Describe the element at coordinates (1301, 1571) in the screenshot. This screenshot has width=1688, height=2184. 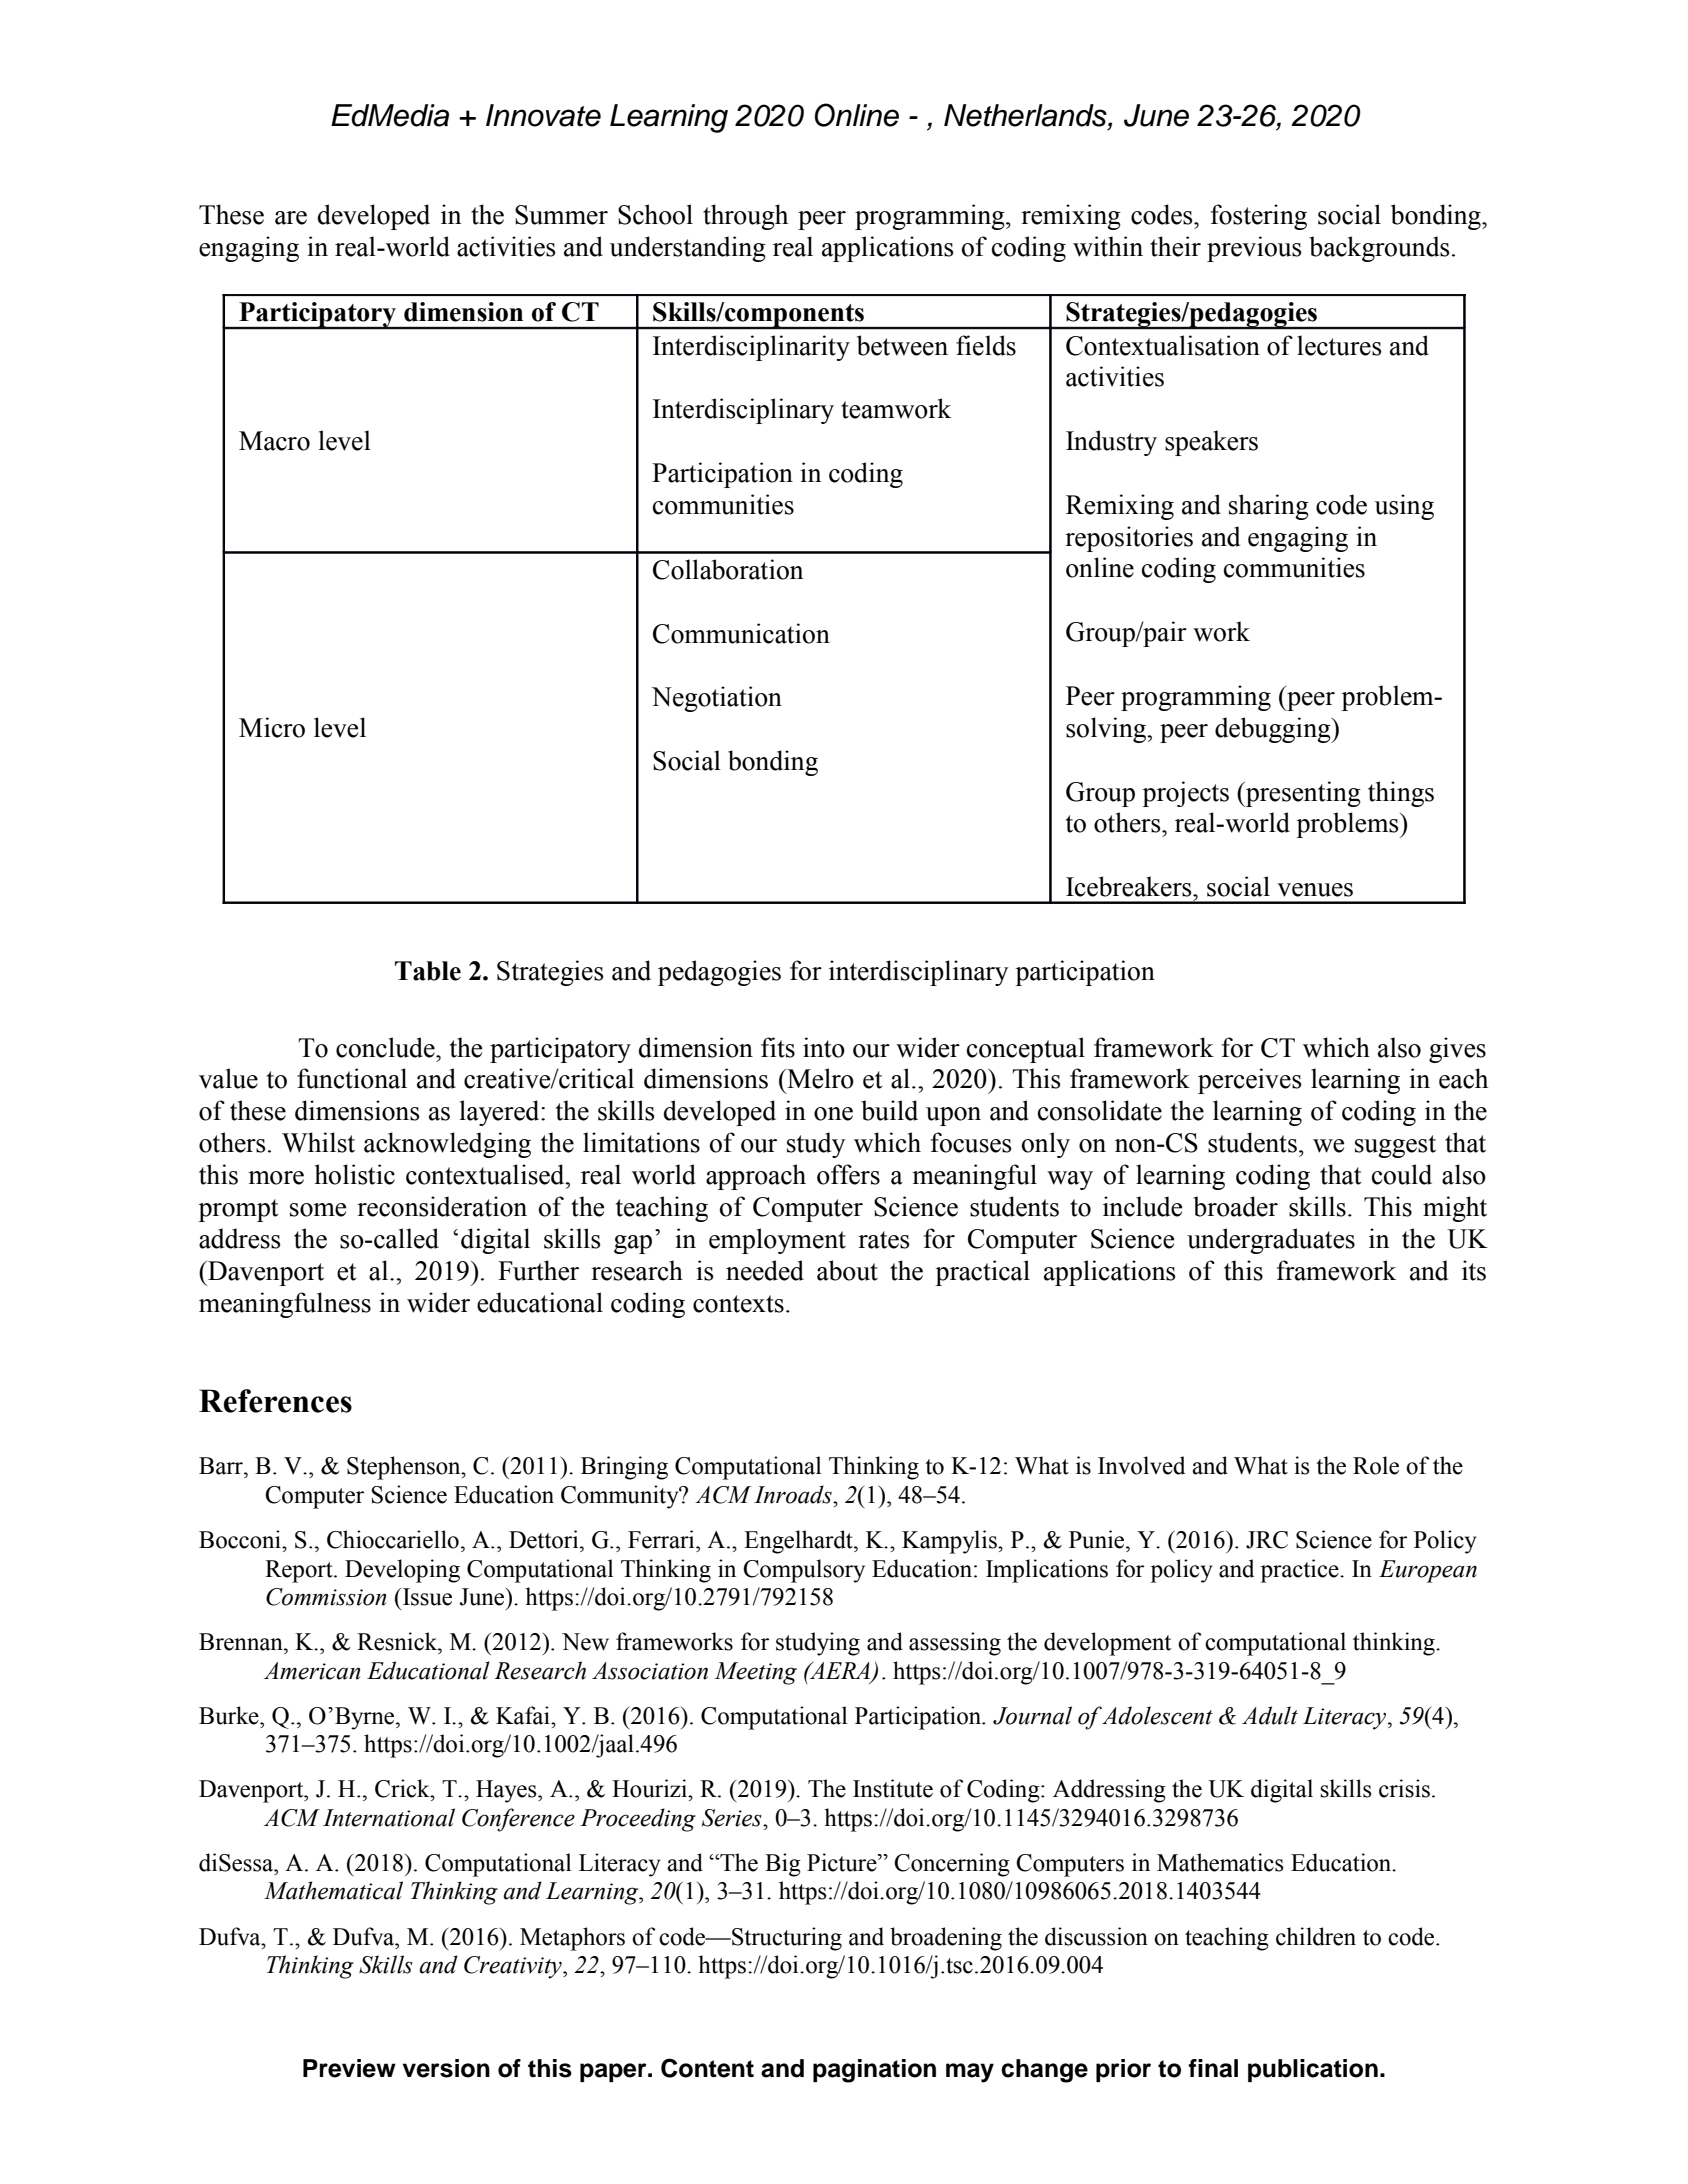
I see `practice` at that location.
